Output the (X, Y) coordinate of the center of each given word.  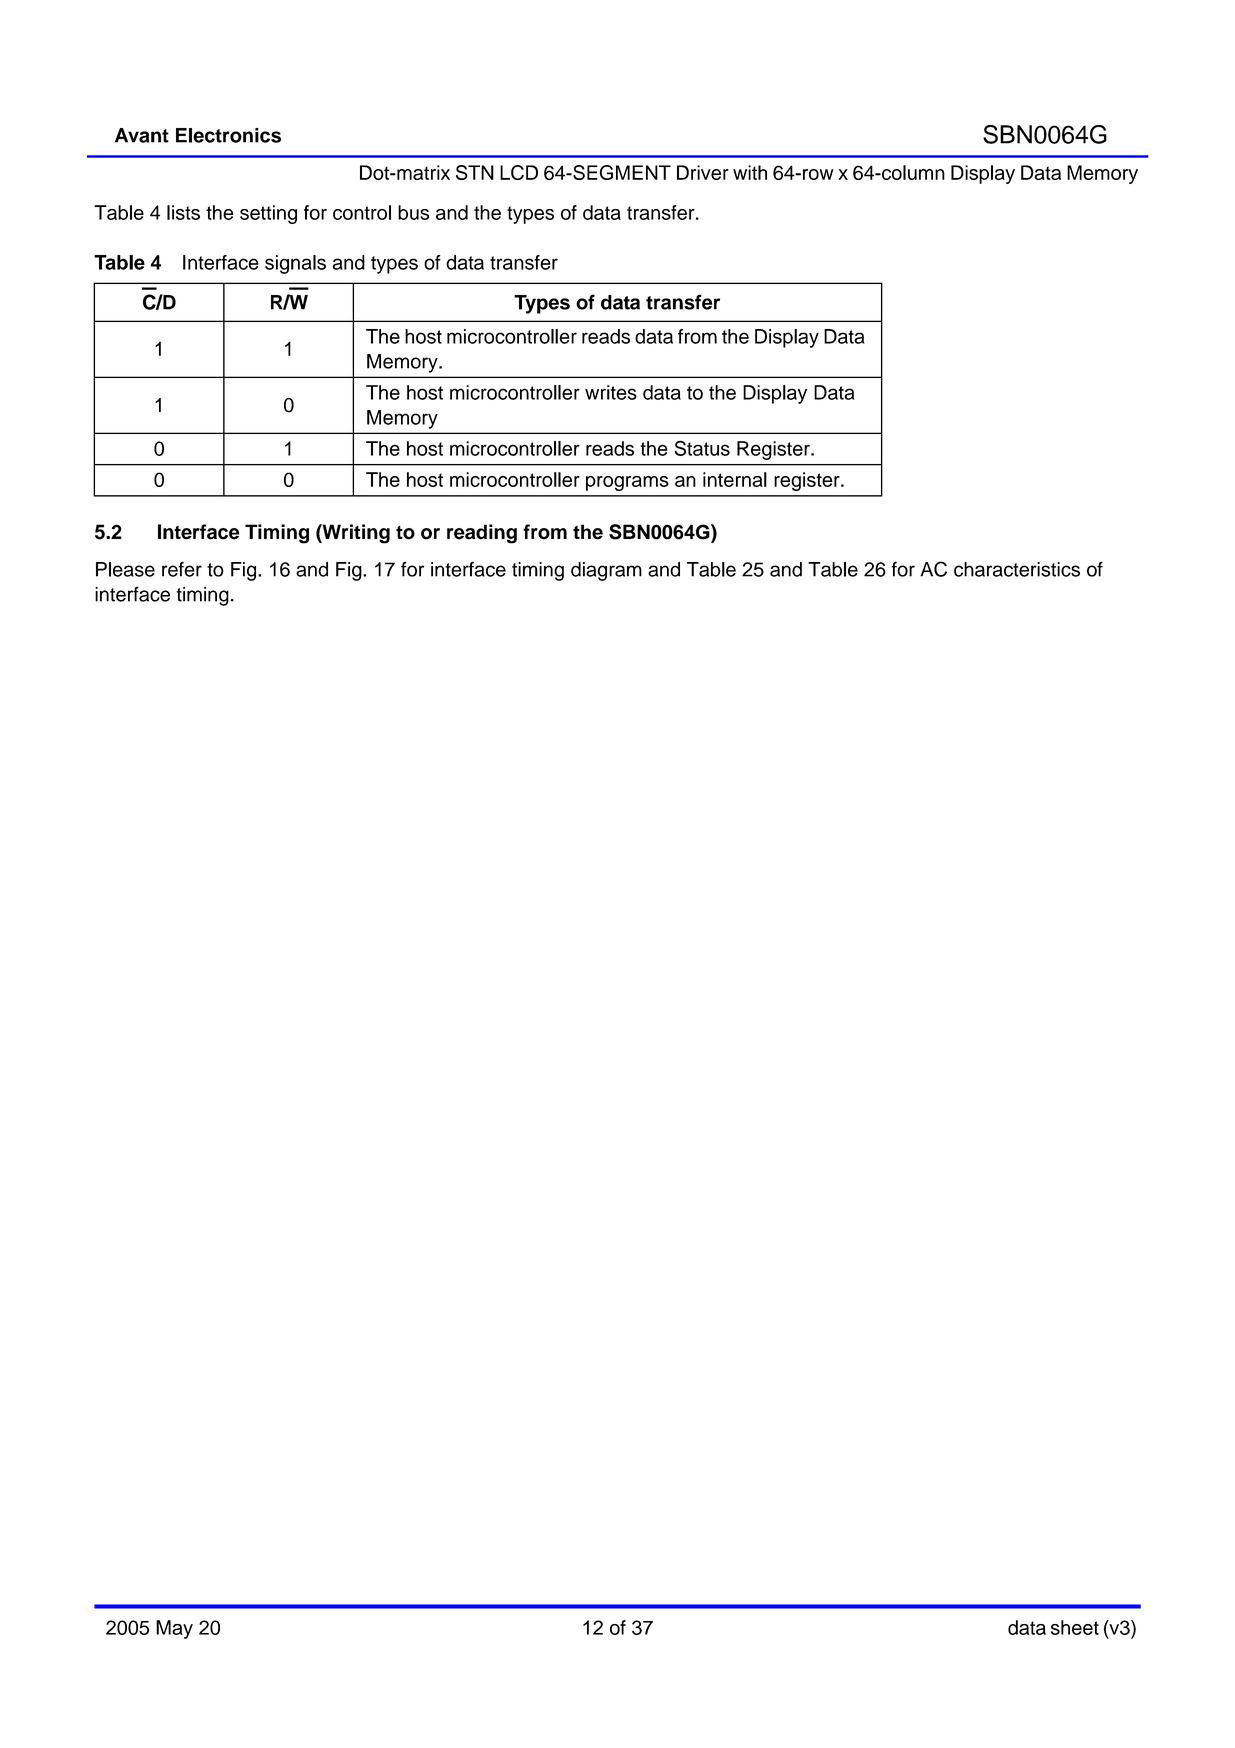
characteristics (1017, 569)
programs (627, 483)
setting (268, 214)
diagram (606, 571)
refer (182, 569)
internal (735, 479)
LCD (519, 172)
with (750, 172)
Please (125, 569)
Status (702, 448)
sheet (1075, 1627)
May (174, 1629)
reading (482, 534)
